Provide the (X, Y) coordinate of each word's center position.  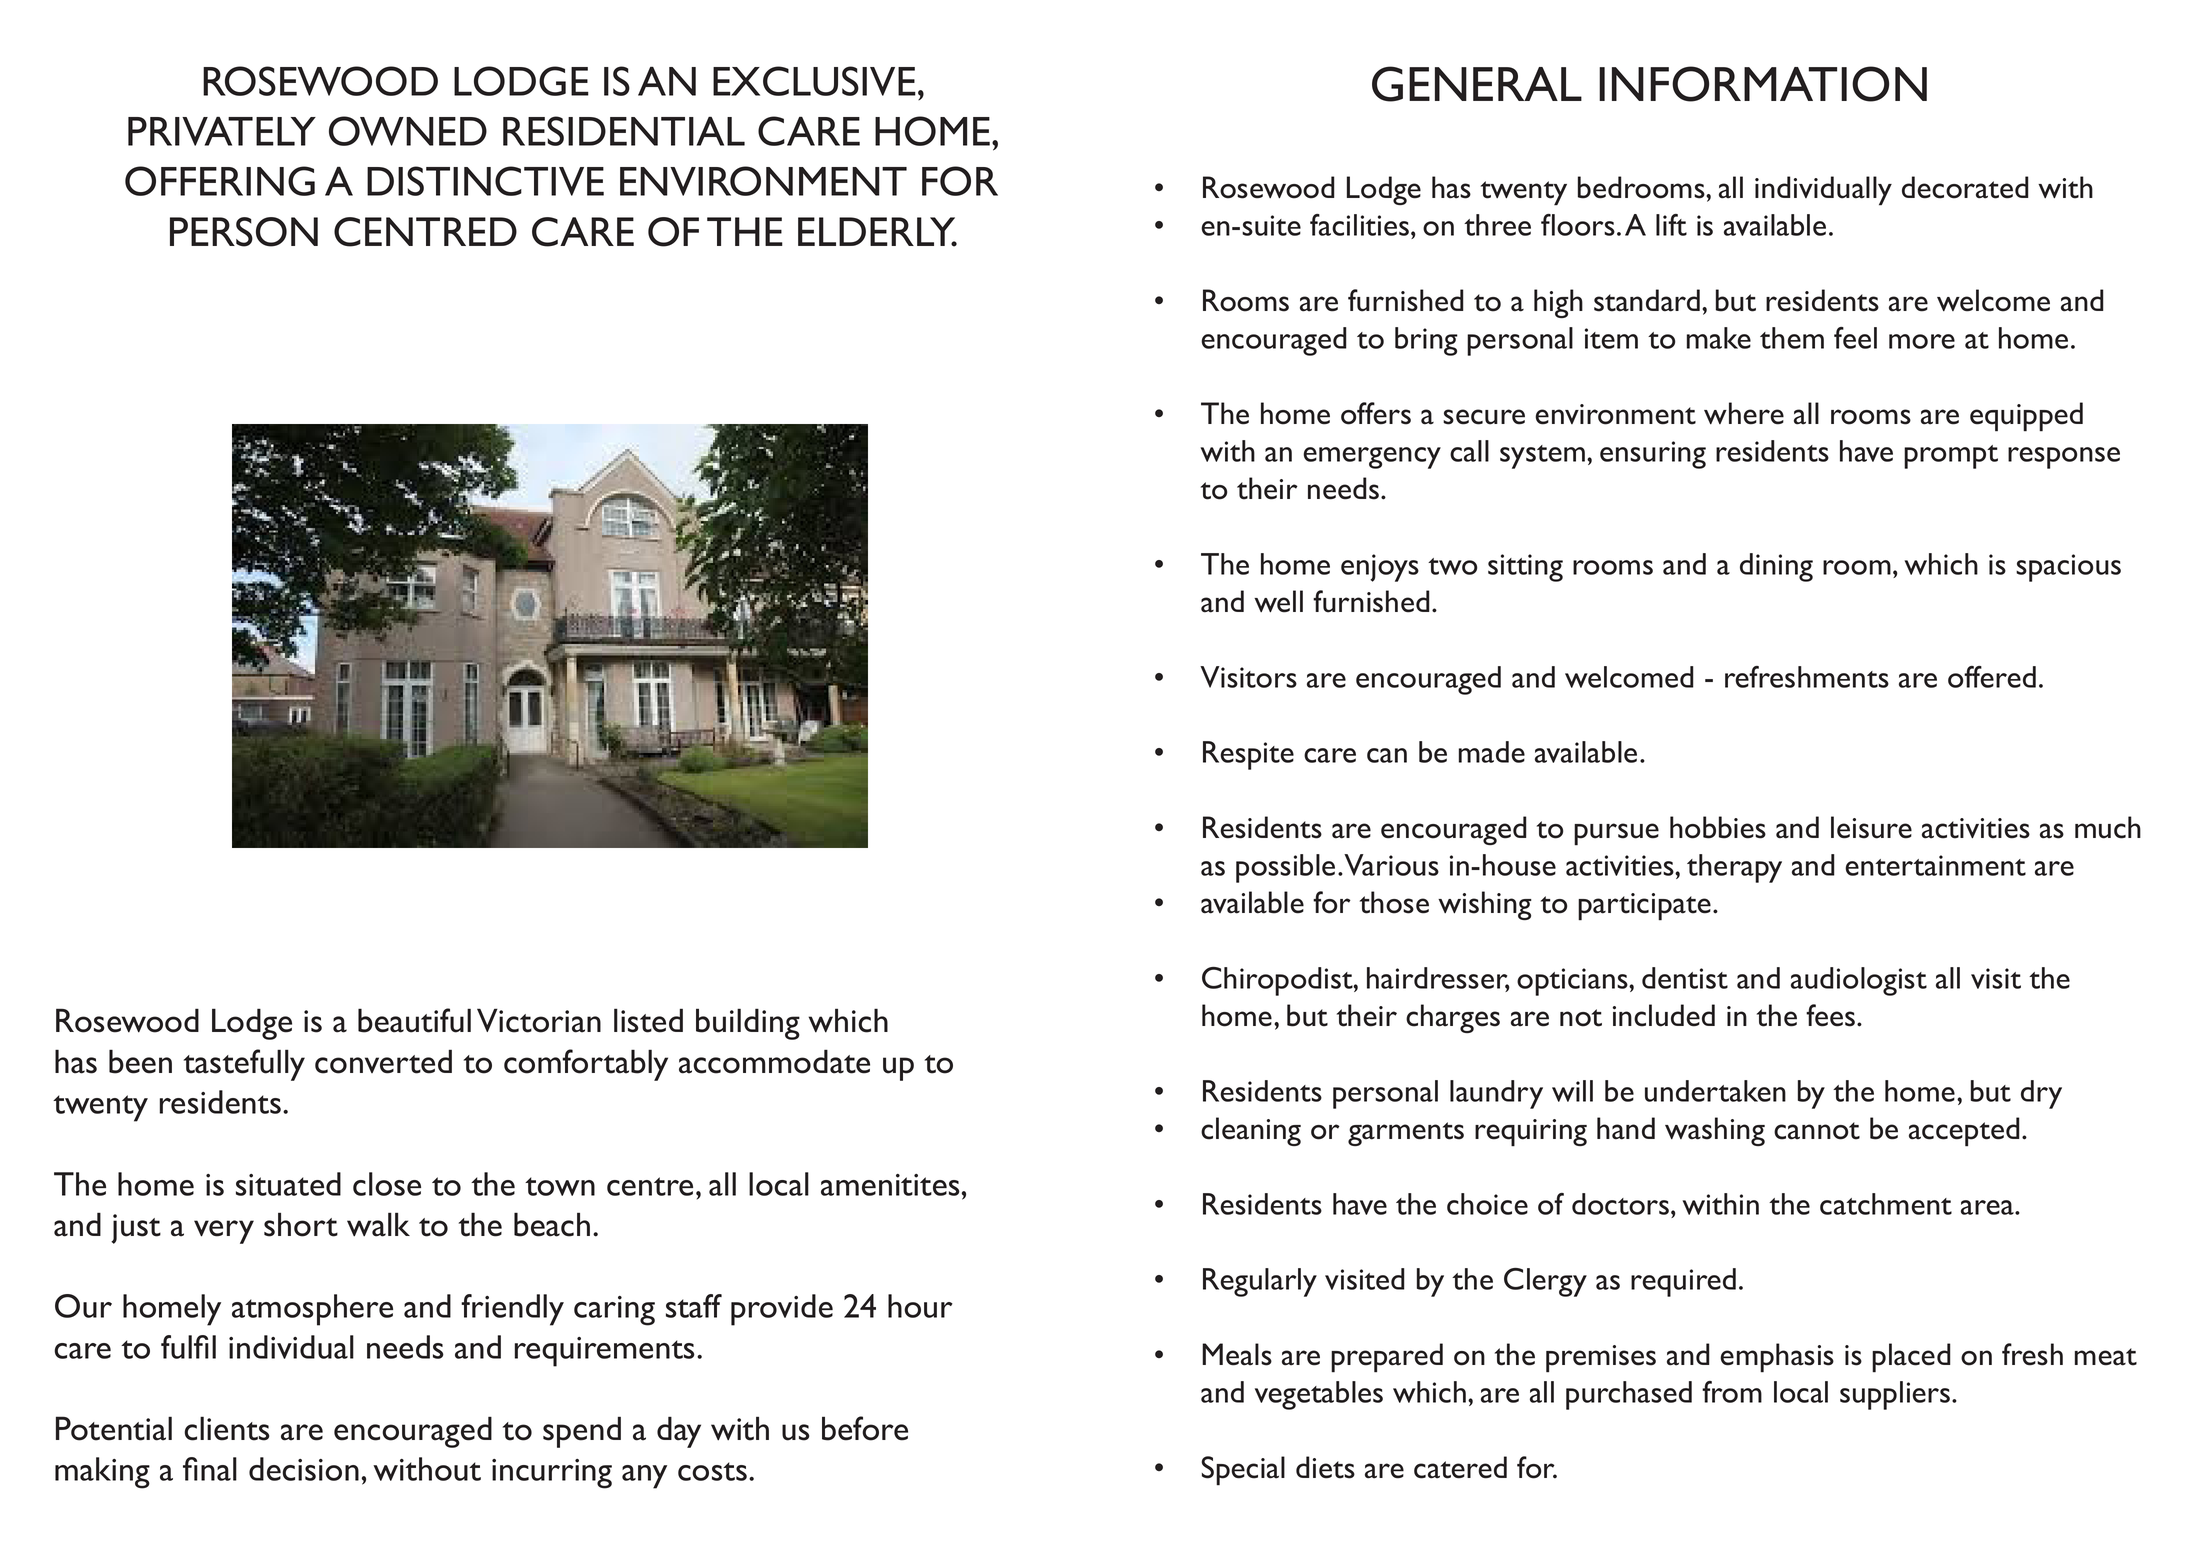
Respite (1248, 755)
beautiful (414, 1020)
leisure (1871, 827)
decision (304, 1469)
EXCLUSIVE (814, 81)
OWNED (408, 131)
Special (1243, 1471)
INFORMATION (1763, 84)
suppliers (1896, 1395)
